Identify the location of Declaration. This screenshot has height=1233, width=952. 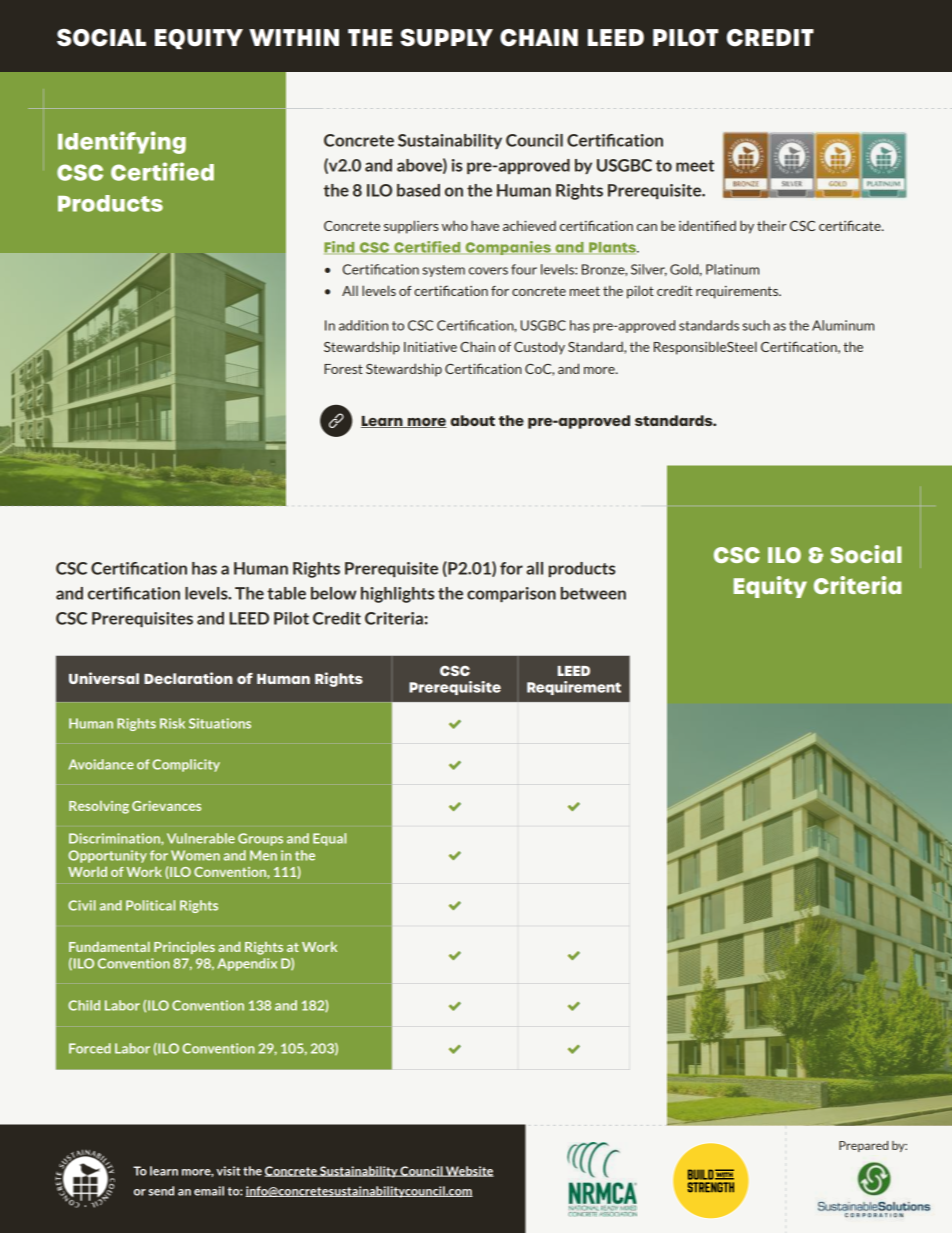
(188, 678).
